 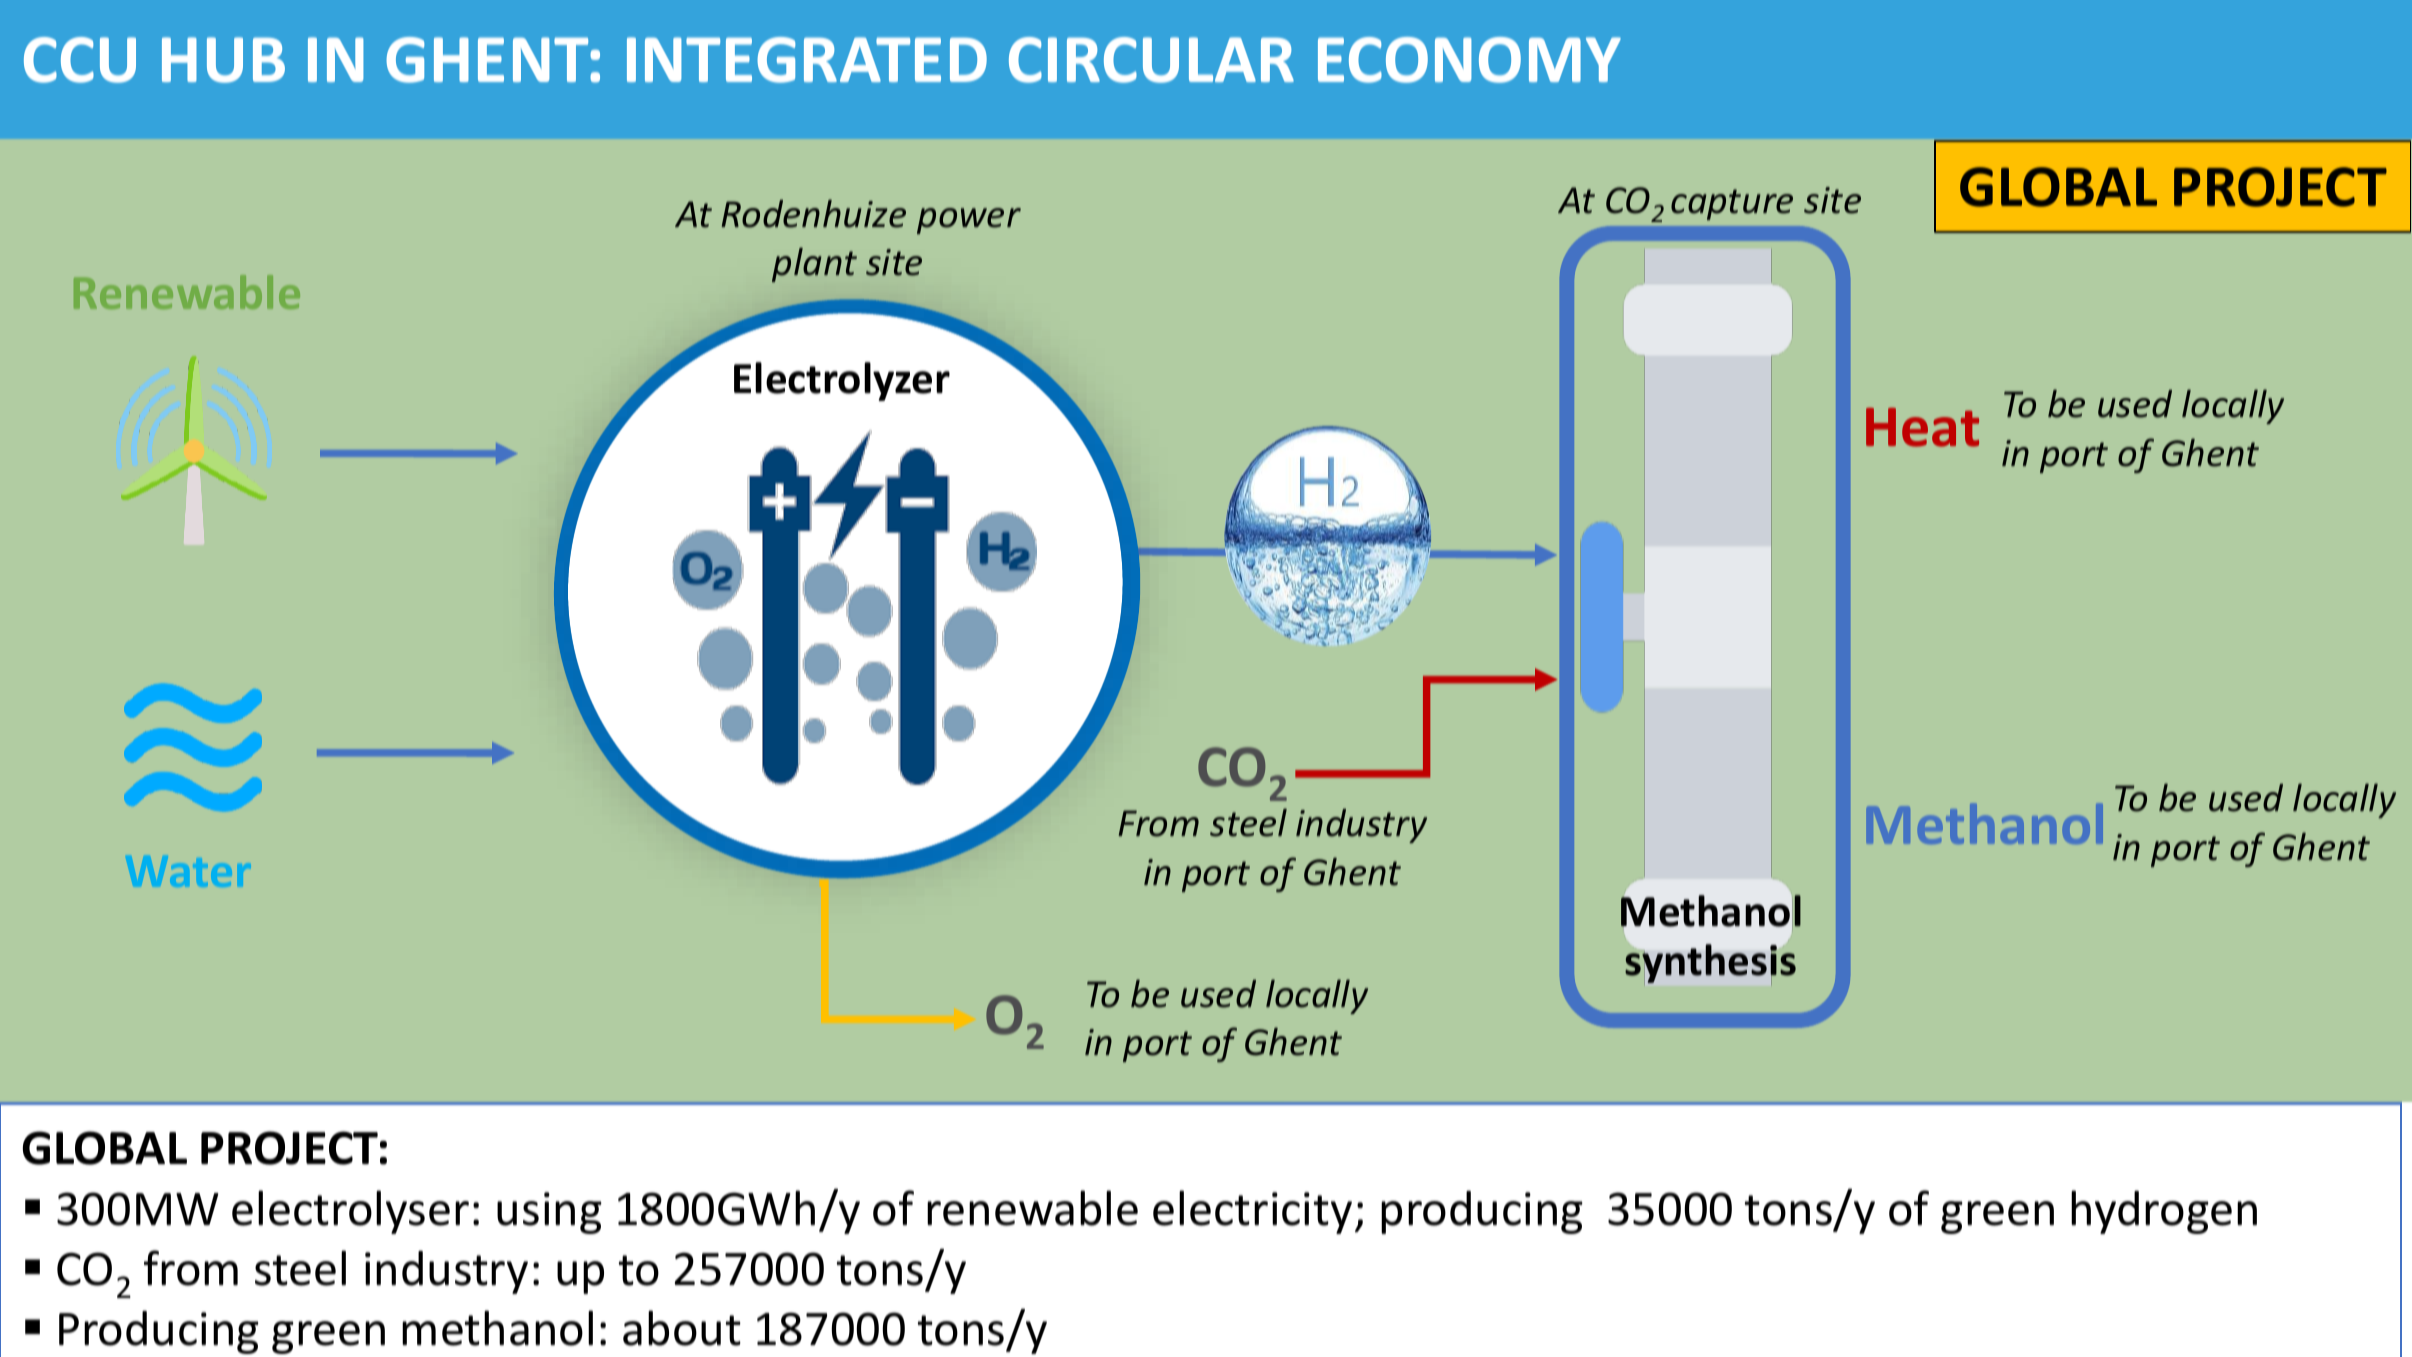 I want to click on hydrogen, so click(x=2164, y=1212).
